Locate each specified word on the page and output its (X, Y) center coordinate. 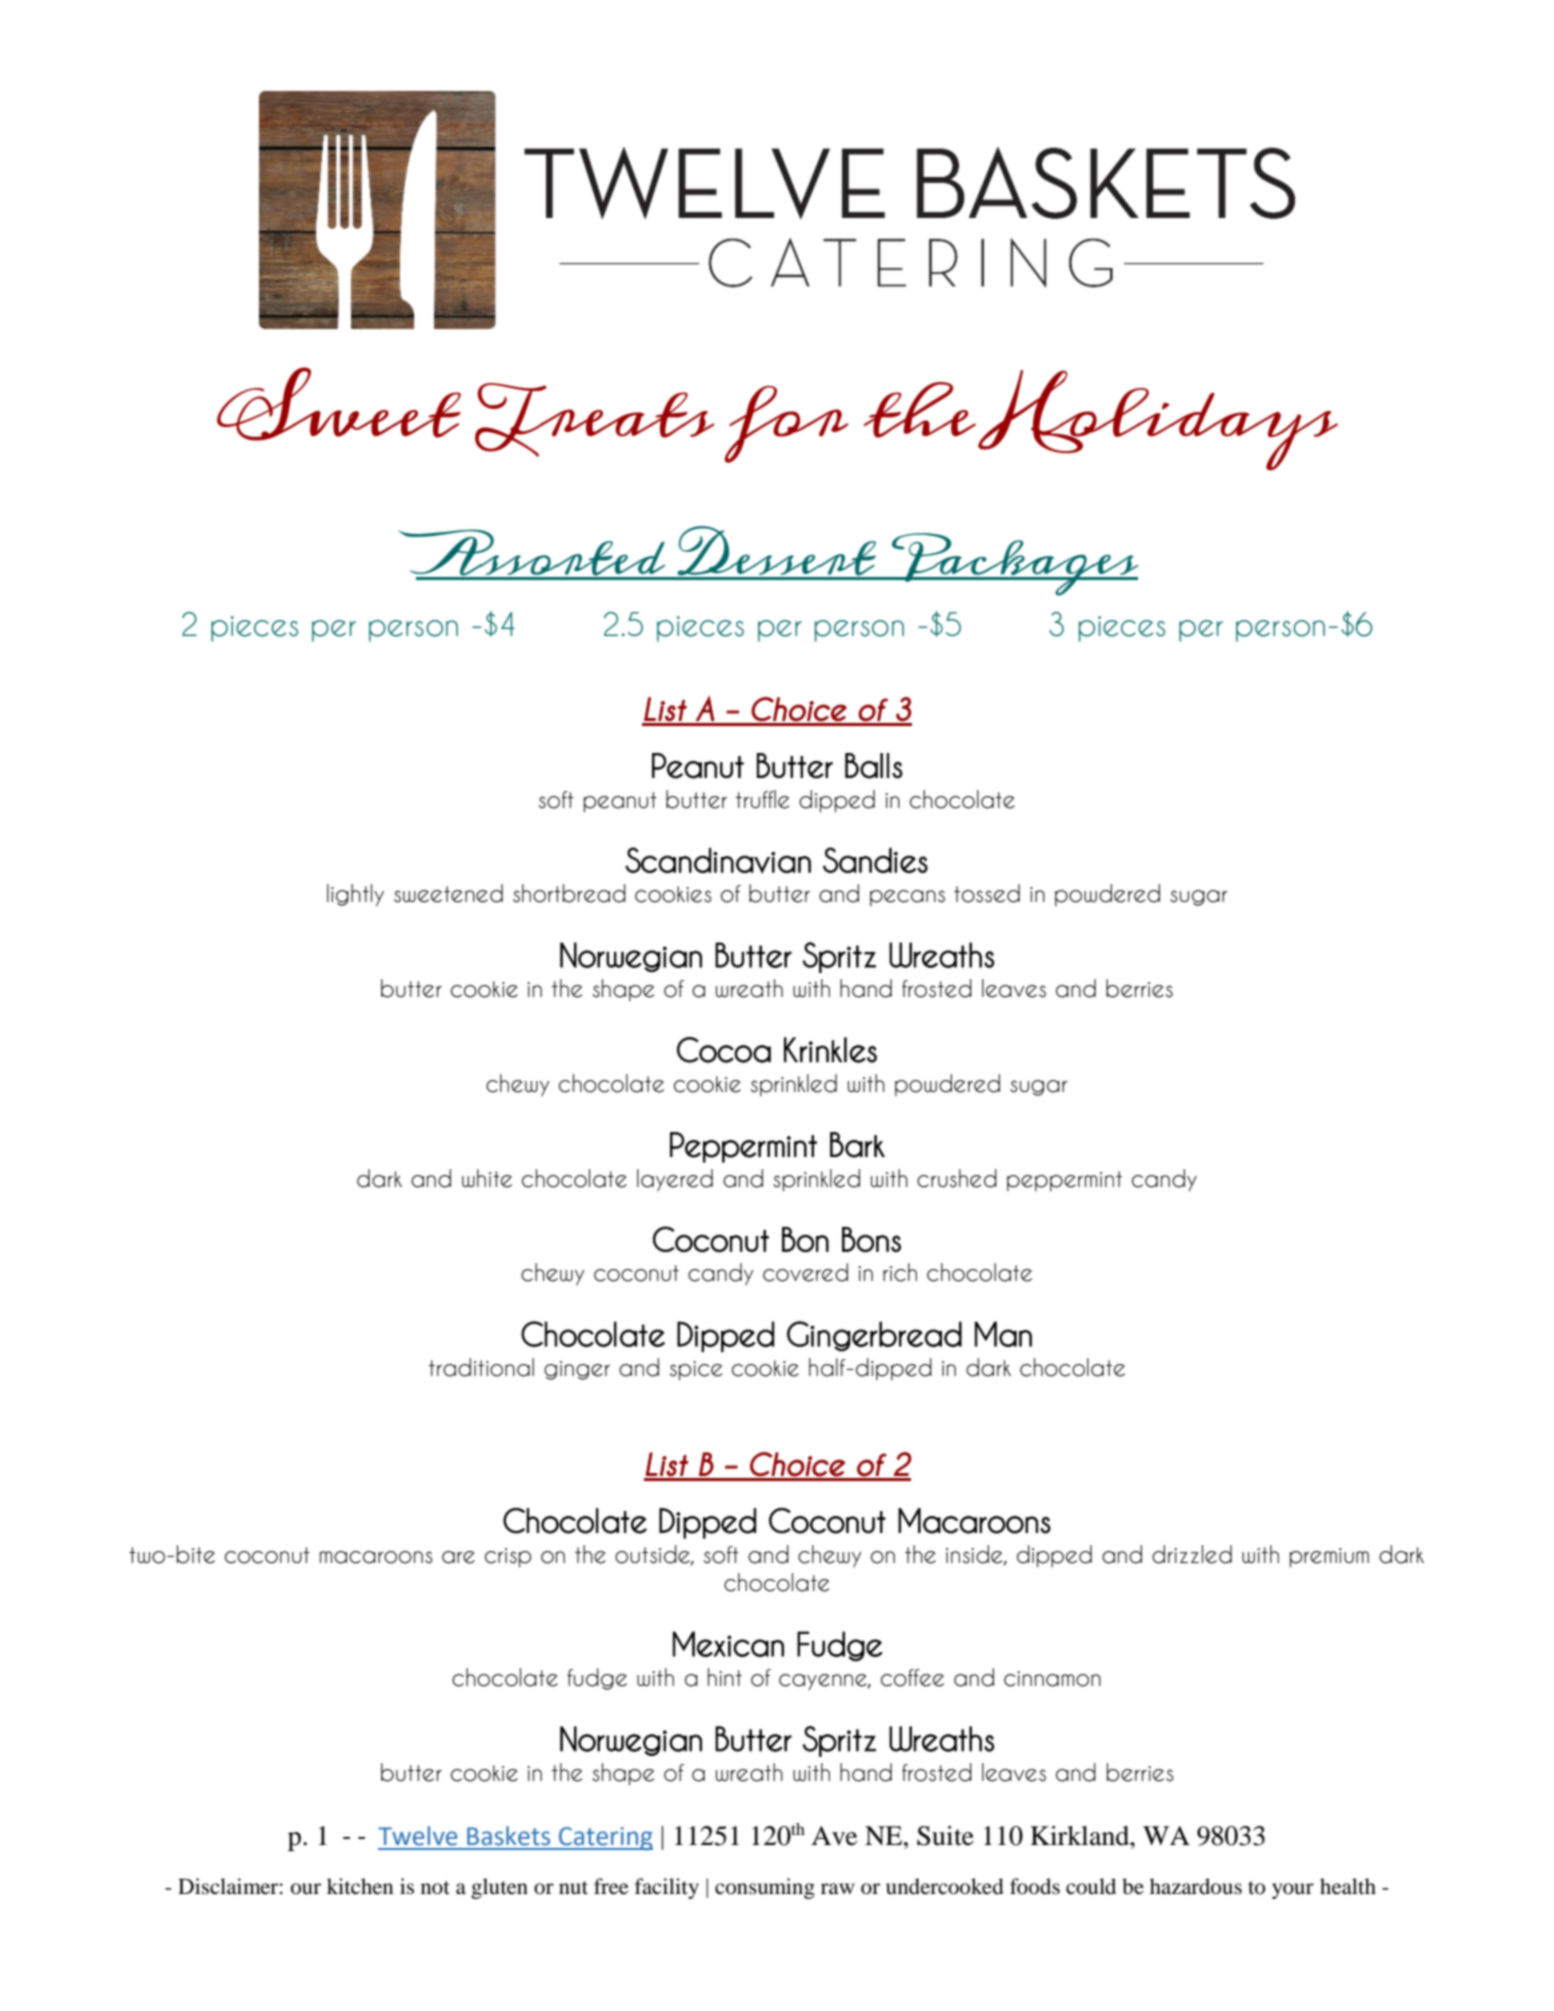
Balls (874, 766)
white (487, 1178)
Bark (857, 1145)
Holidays (1158, 420)
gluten (499, 1888)
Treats (594, 420)
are (458, 1557)
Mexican (728, 1644)
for (787, 424)
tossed (987, 893)
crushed (957, 1178)
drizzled (1192, 1554)
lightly (355, 895)
